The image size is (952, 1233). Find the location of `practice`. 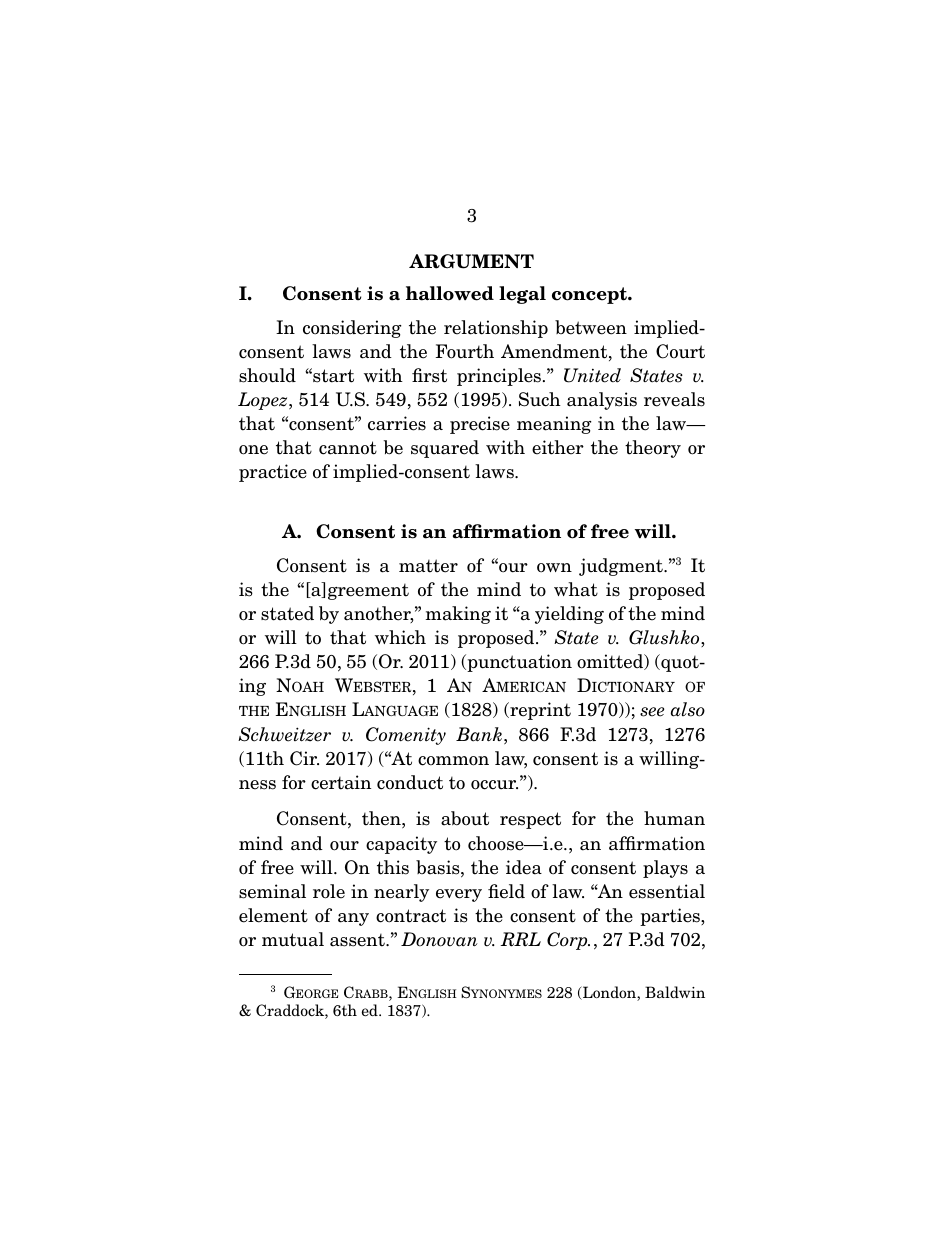

practice is located at coordinates (273, 473).
